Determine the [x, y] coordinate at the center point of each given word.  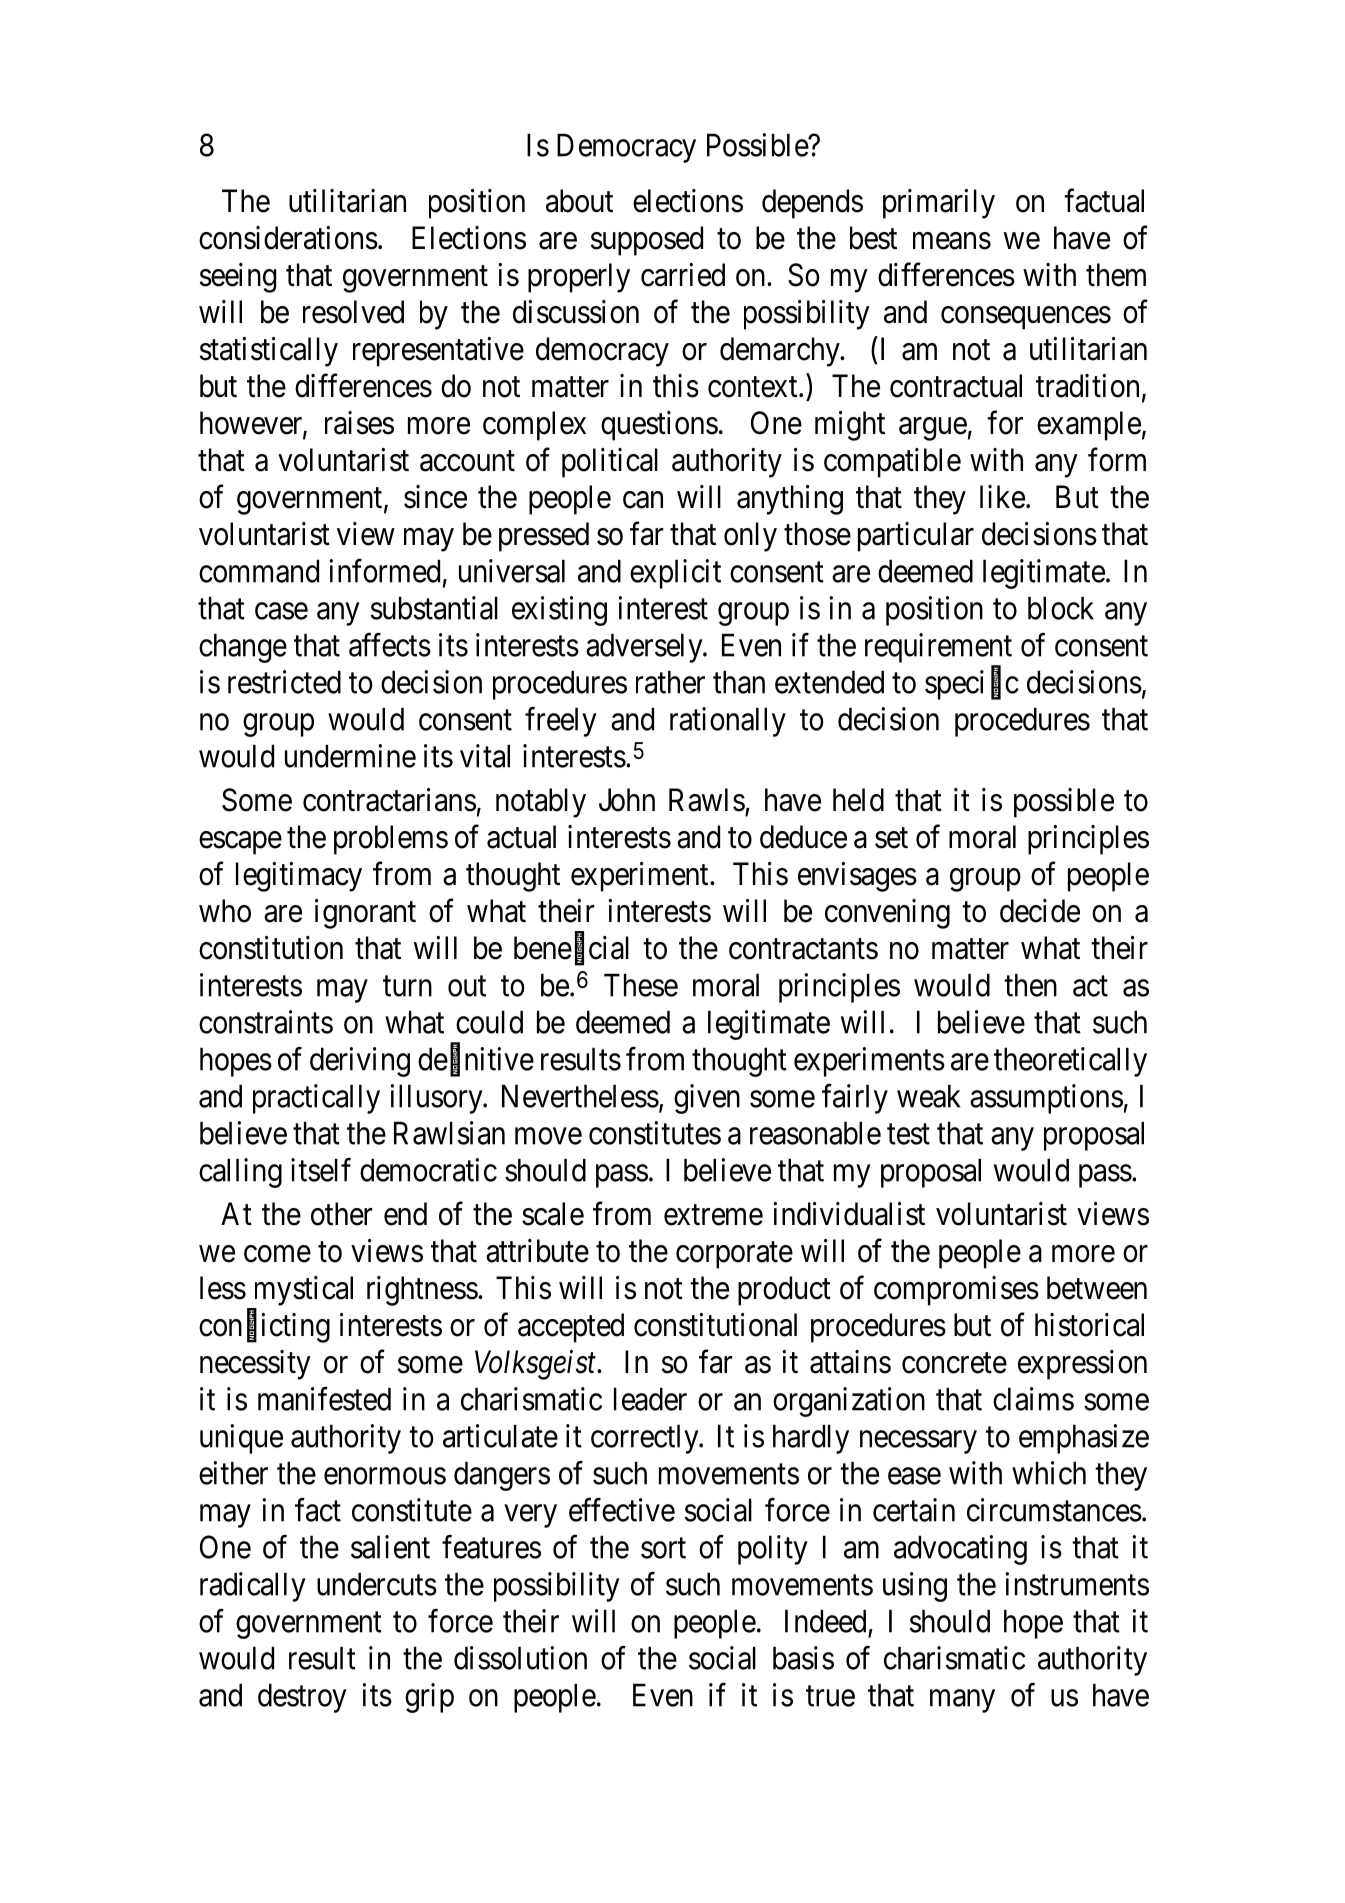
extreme [713, 1215]
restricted [284, 682]
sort [663, 1548]
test [908, 1134]
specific [972, 685]
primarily [939, 204]
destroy [302, 1698]
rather [670, 682]
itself [321, 1170]
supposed [647, 241]
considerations [288, 238]
